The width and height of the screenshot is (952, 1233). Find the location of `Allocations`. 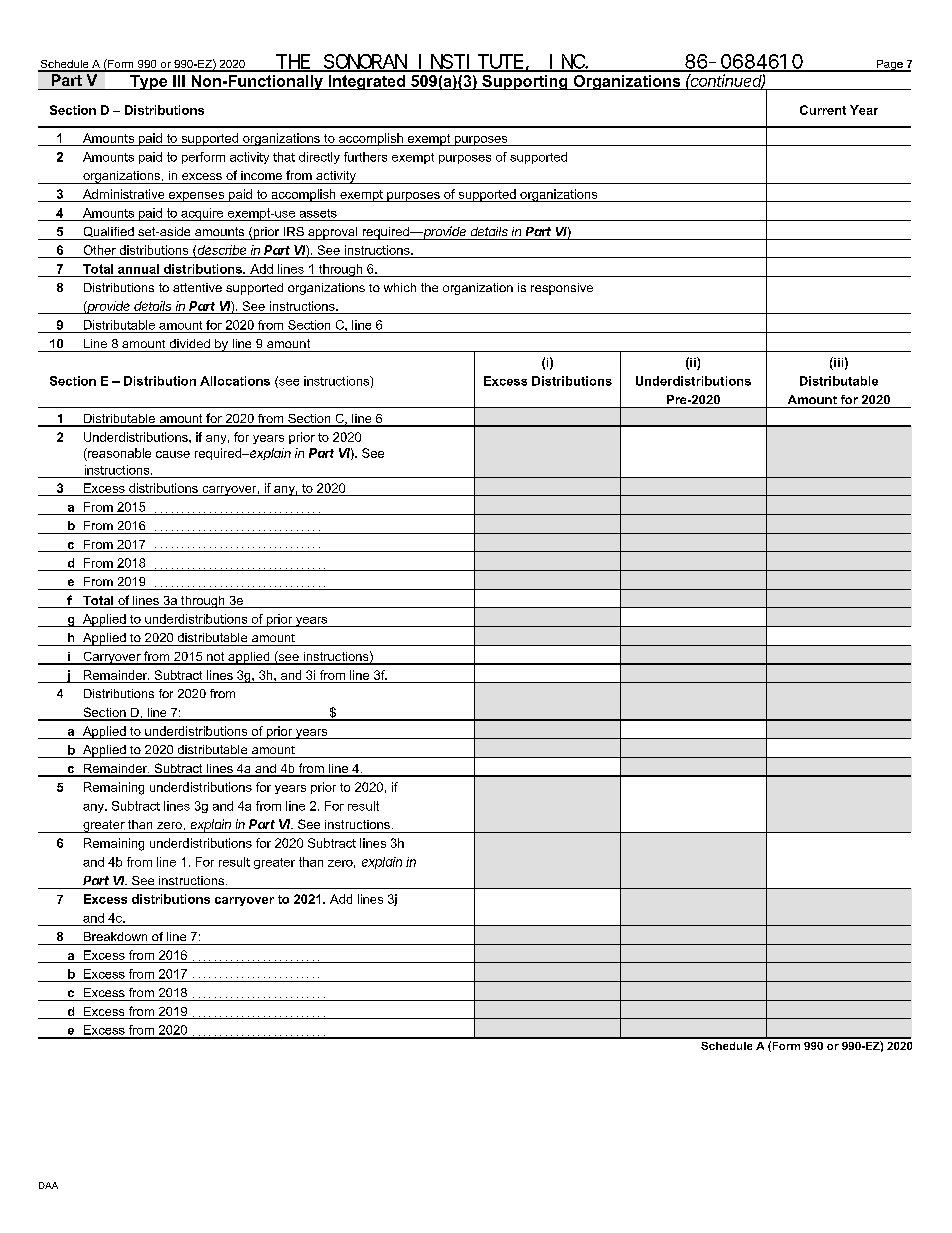

Allocations is located at coordinates (235, 381).
